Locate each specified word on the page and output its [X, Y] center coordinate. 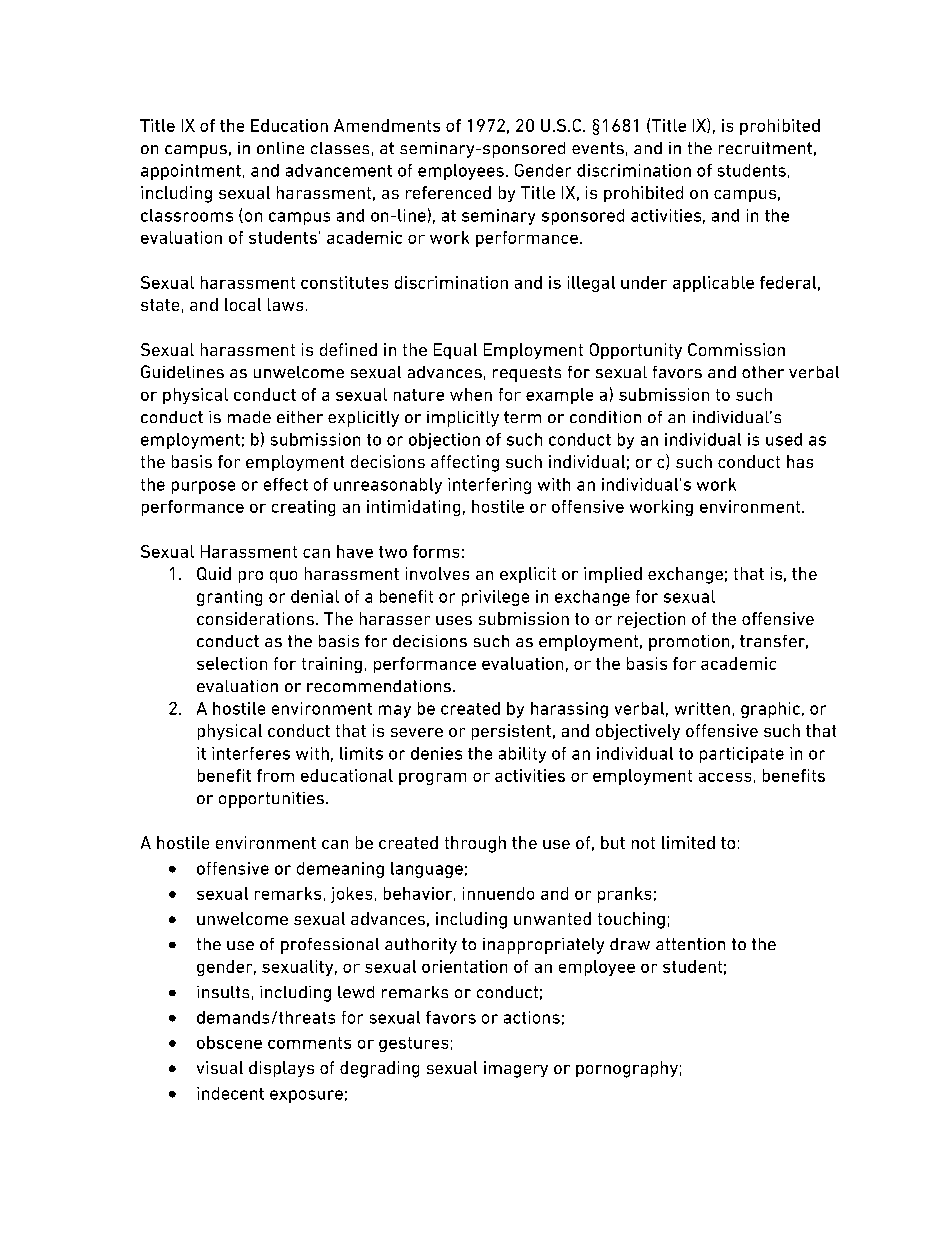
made [249, 417]
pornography [627, 1069]
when [471, 394]
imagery [516, 1069]
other [763, 372]
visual [220, 1067]
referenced [448, 192]
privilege [495, 598]
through [475, 844]
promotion [689, 643]
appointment [191, 172]
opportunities [273, 800]
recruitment [765, 148]
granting [229, 598]
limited [688, 842]
